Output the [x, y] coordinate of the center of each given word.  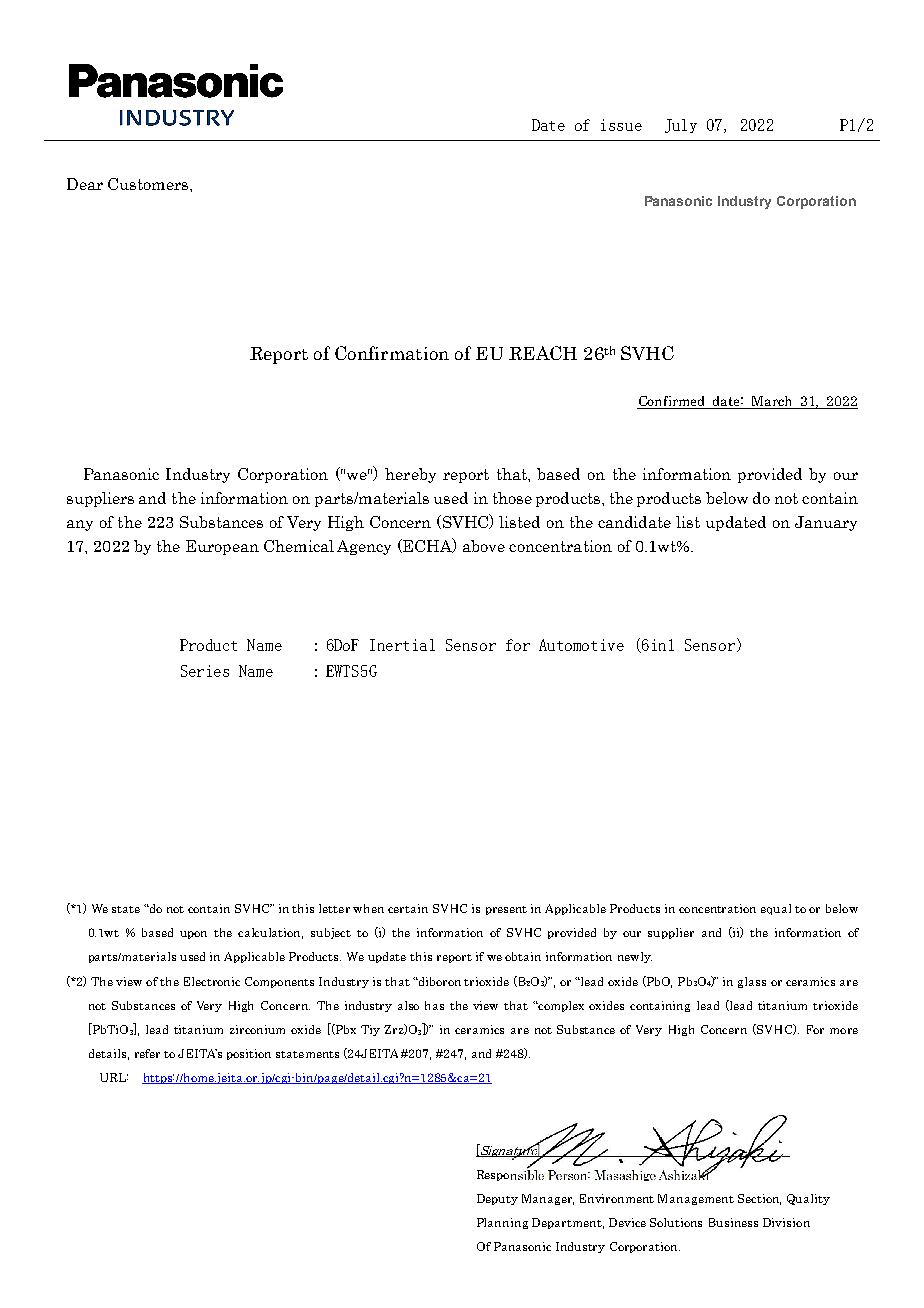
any [80, 525]
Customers [149, 184]
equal [776, 909]
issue [621, 125]
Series [205, 671]
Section [759, 1199]
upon [193, 935]
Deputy [497, 1199]
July [681, 126]
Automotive [581, 645]
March [773, 402]
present [506, 910]
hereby [410, 475]
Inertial [402, 645]
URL [114, 1077]
